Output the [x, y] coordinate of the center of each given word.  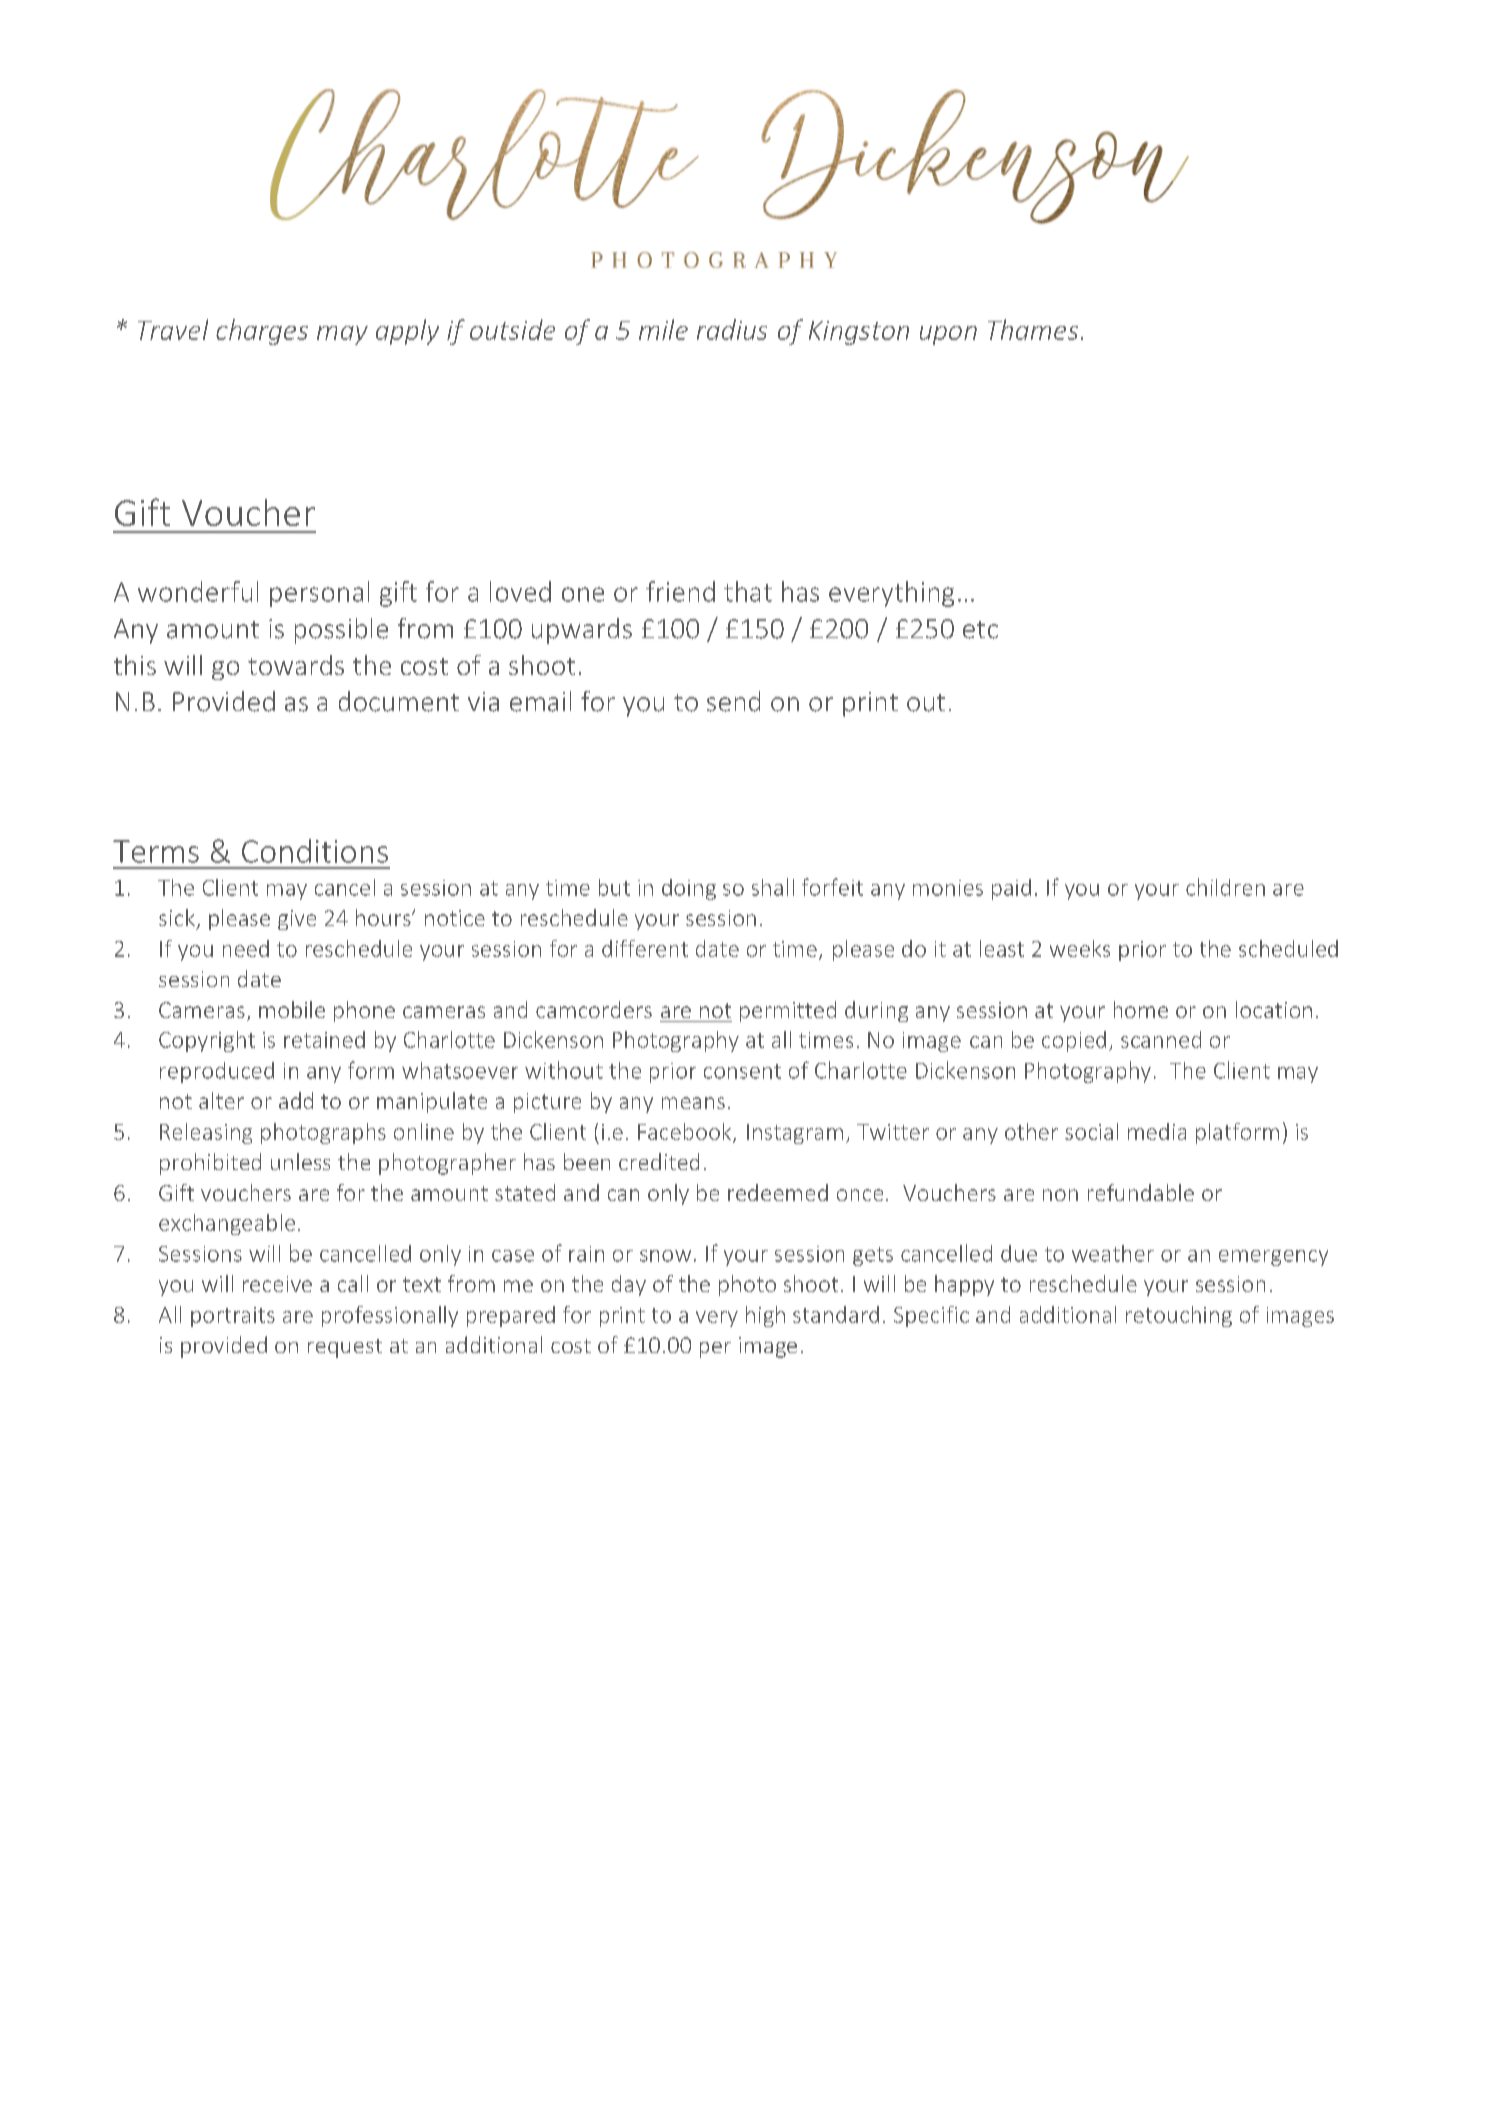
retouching [1179, 1316]
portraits [233, 1317]
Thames [1033, 329]
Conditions [315, 851]
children [1225, 887]
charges [262, 332]
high [765, 1316]
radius [732, 329]
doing [689, 889]
